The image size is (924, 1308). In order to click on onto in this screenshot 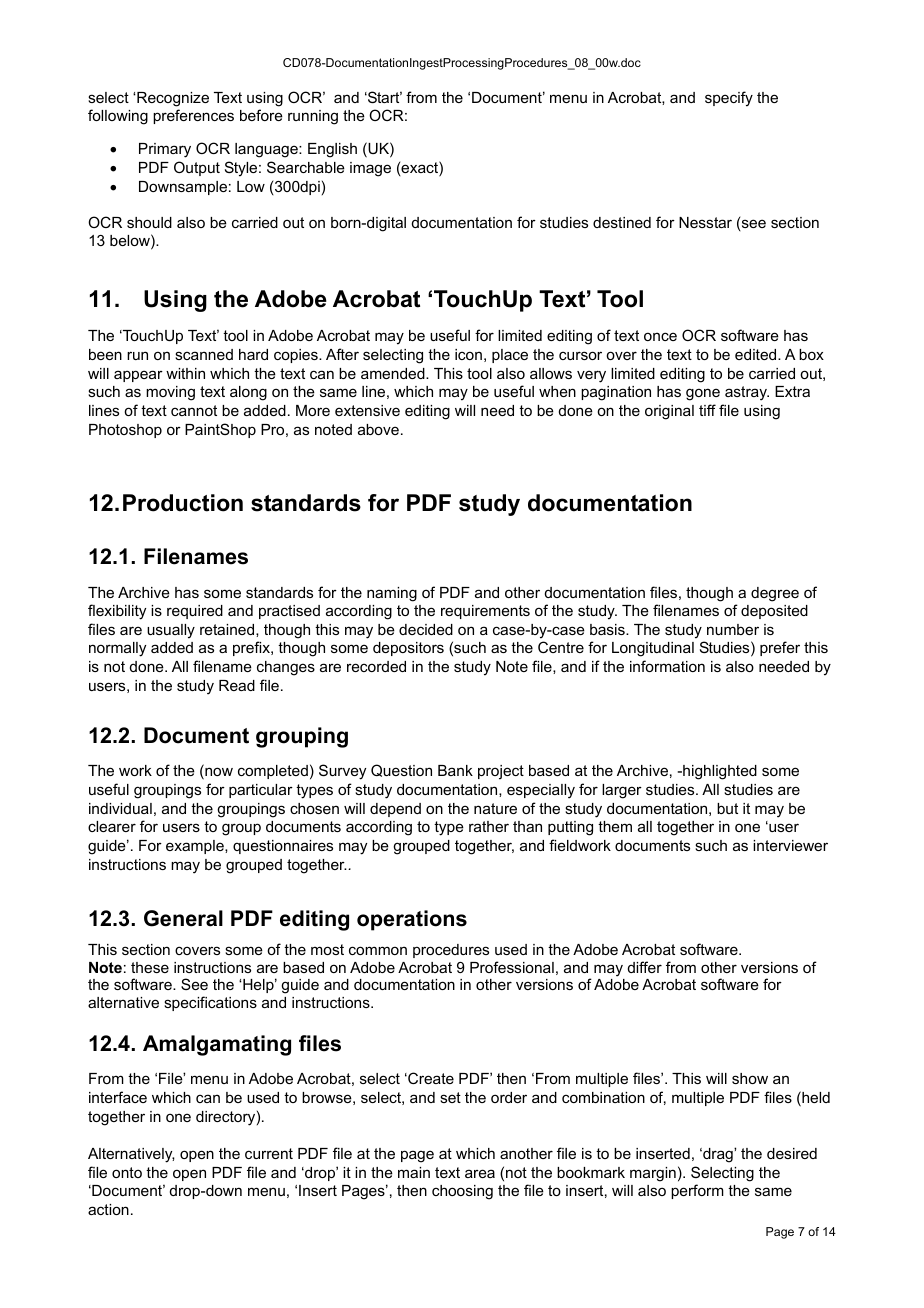, I will do `click(127, 1172)`.
